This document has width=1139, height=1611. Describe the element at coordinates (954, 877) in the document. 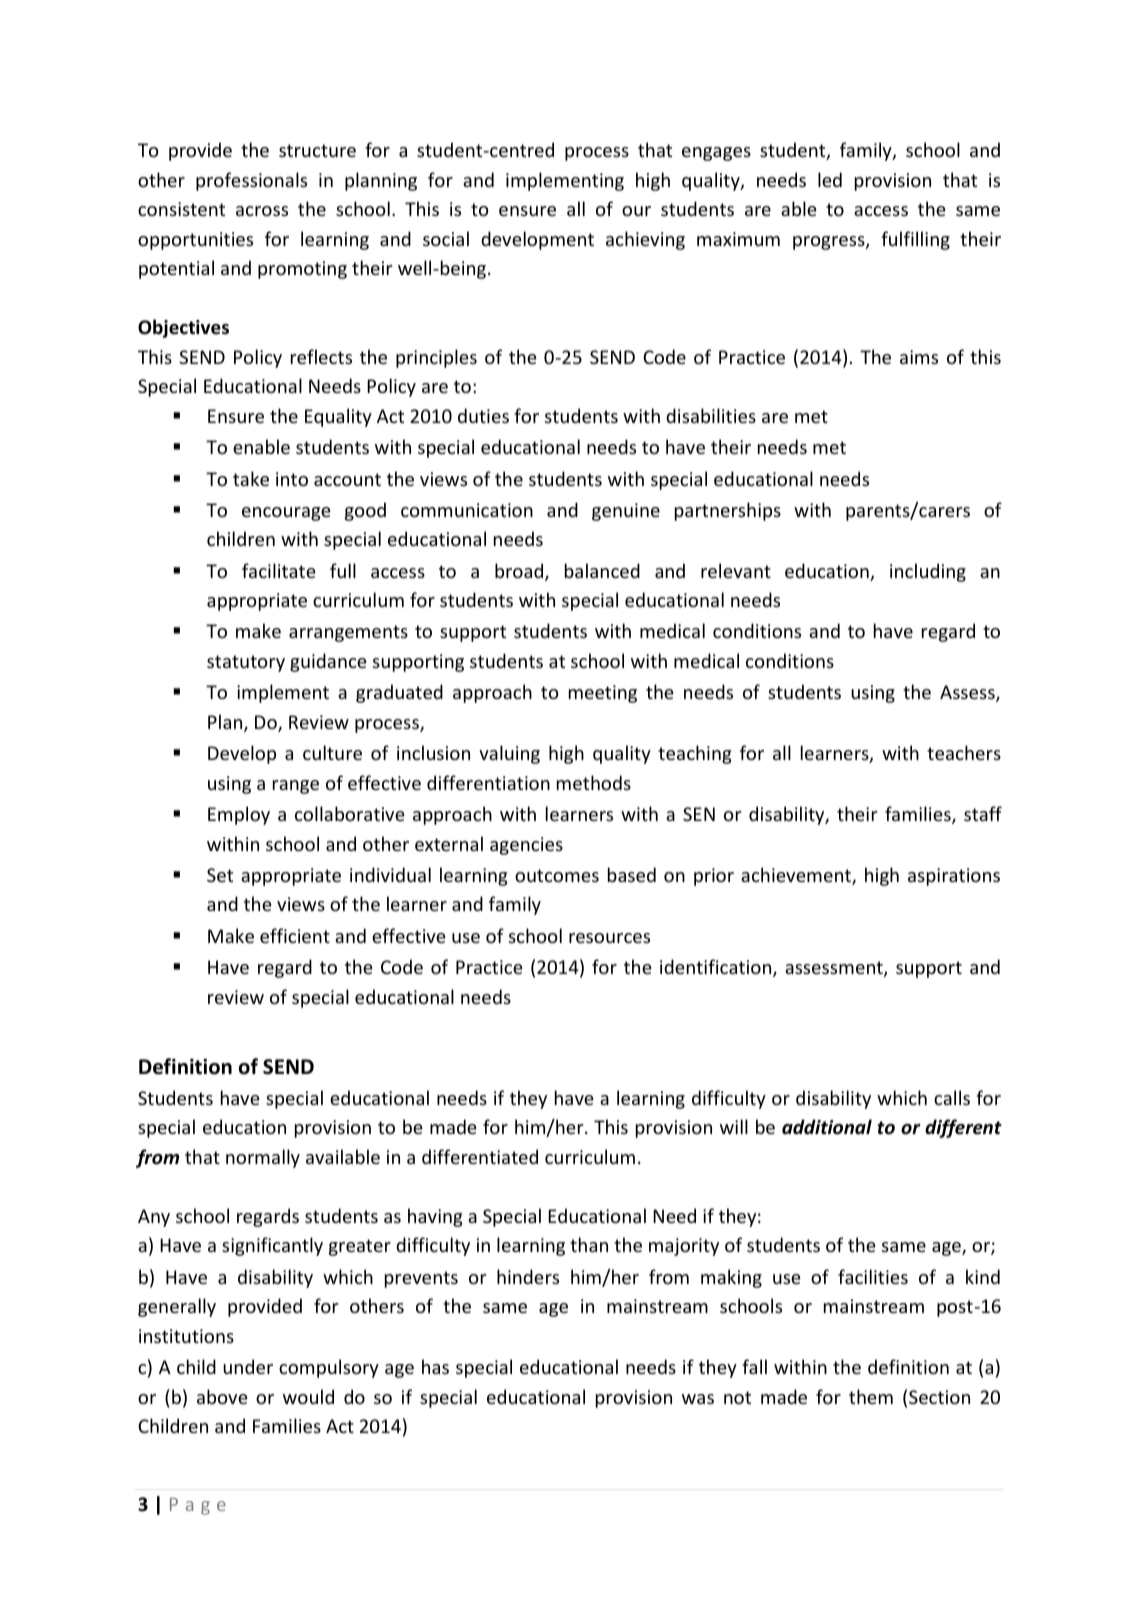

I see `aspirations` at that location.
